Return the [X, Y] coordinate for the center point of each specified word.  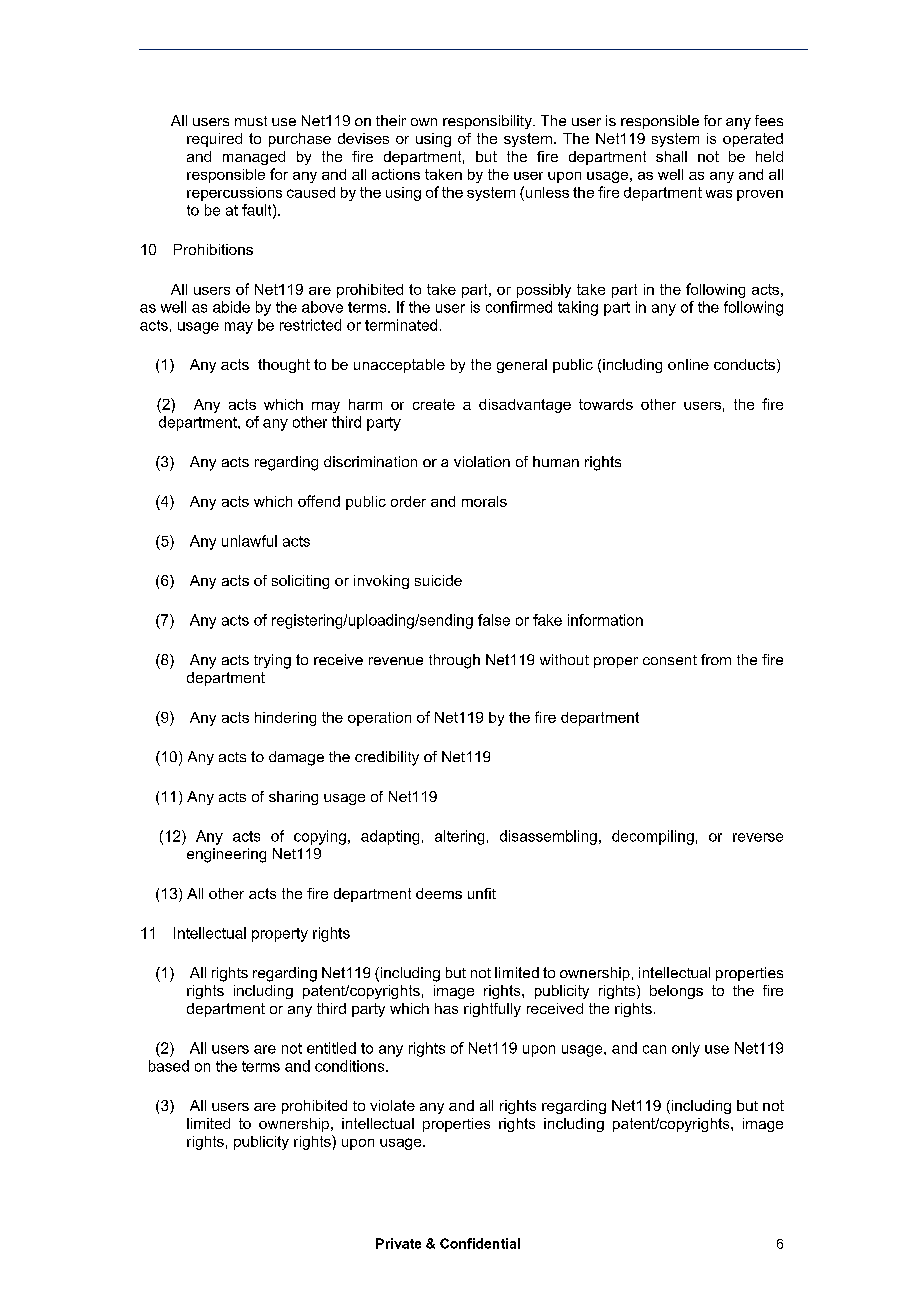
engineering [226, 855]
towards [606, 404]
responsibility [488, 122]
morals [484, 501]
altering [459, 837]
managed [254, 158]
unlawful [249, 541]
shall [671, 156]
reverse [758, 837]
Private [398, 1243]
